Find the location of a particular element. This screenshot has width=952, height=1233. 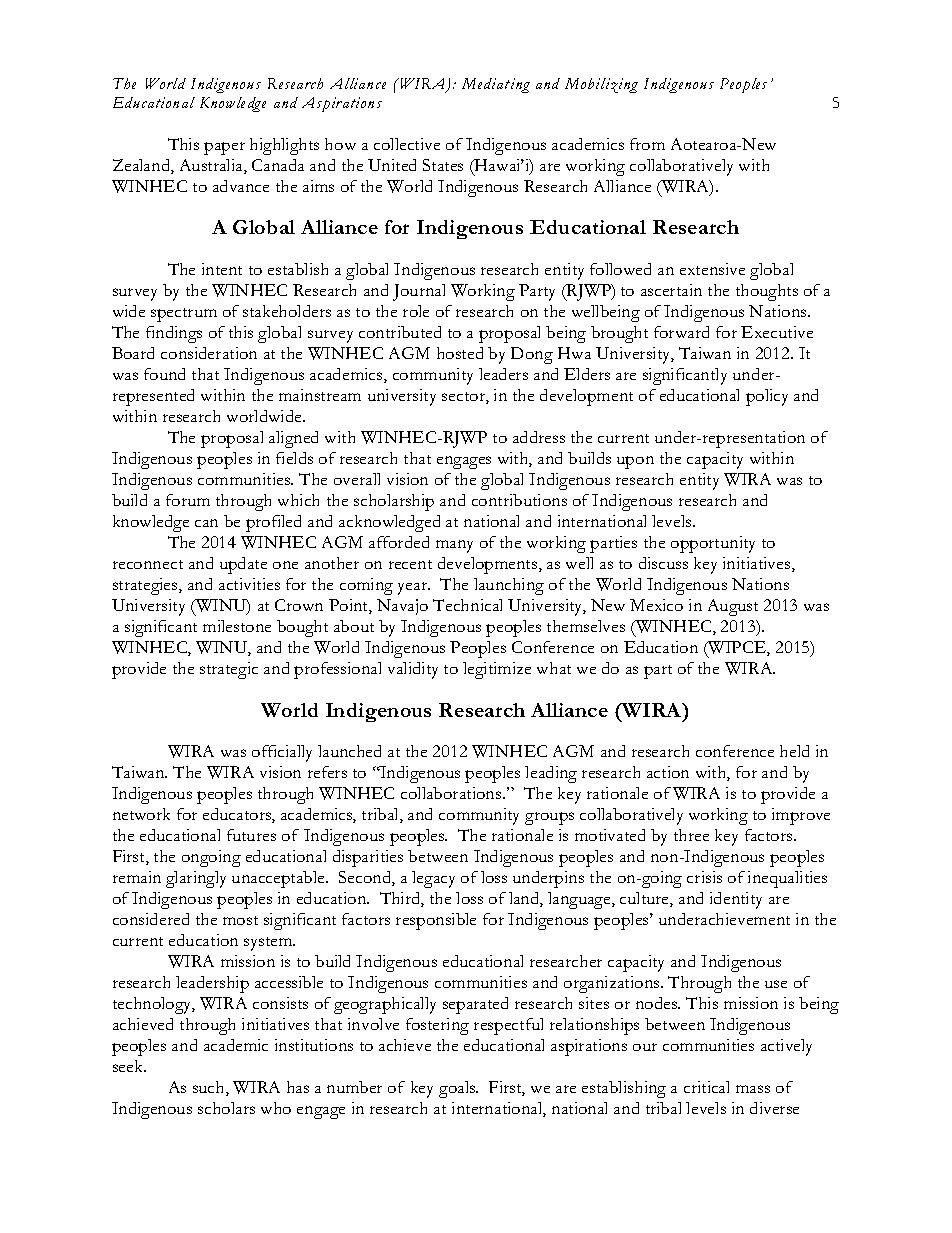

from is located at coordinates (647, 144).
